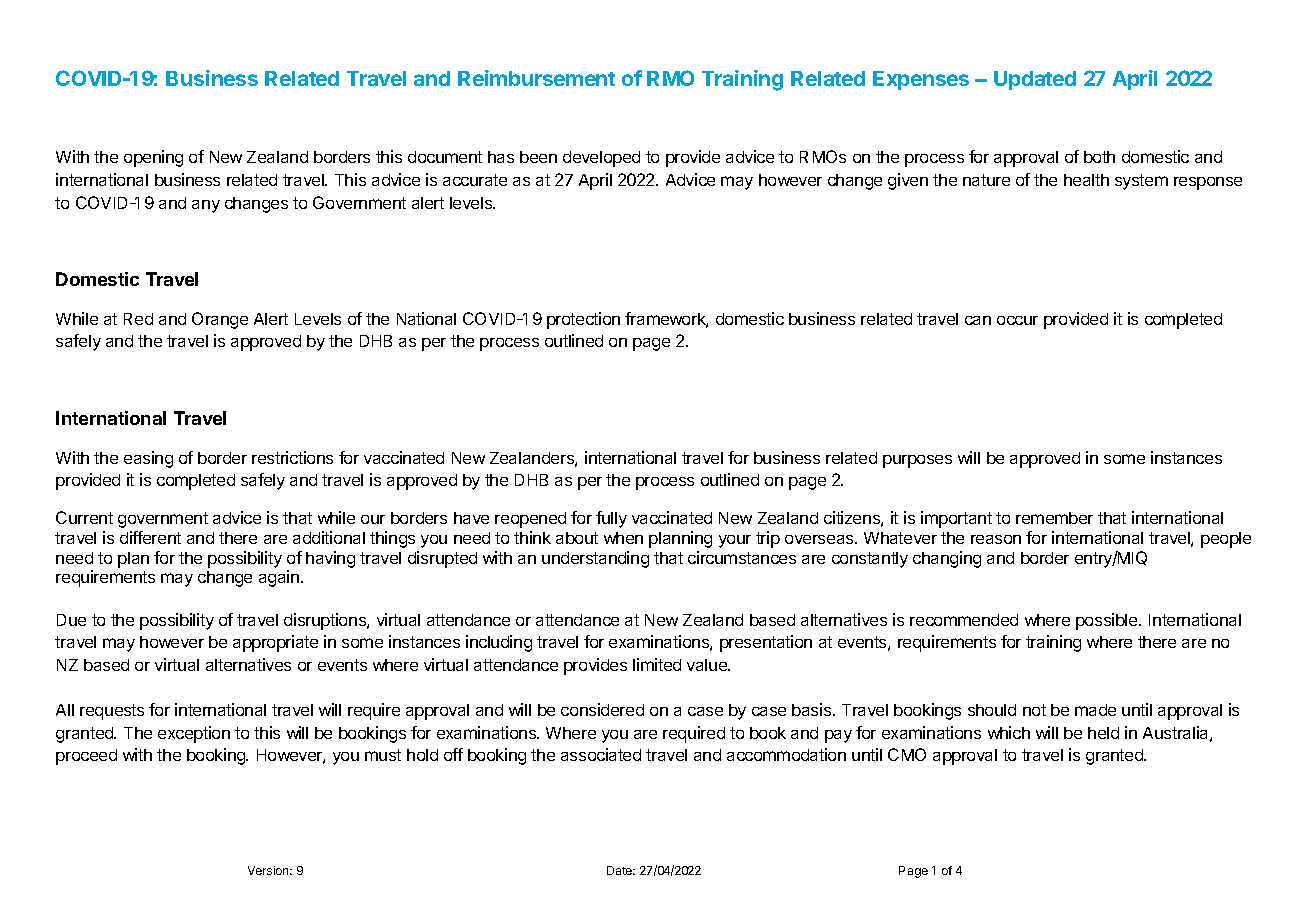 This screenshot has height=924, width=1308. Describe the element at coordinates (194, 734) in the screenshot. I see `exception` at that location.
